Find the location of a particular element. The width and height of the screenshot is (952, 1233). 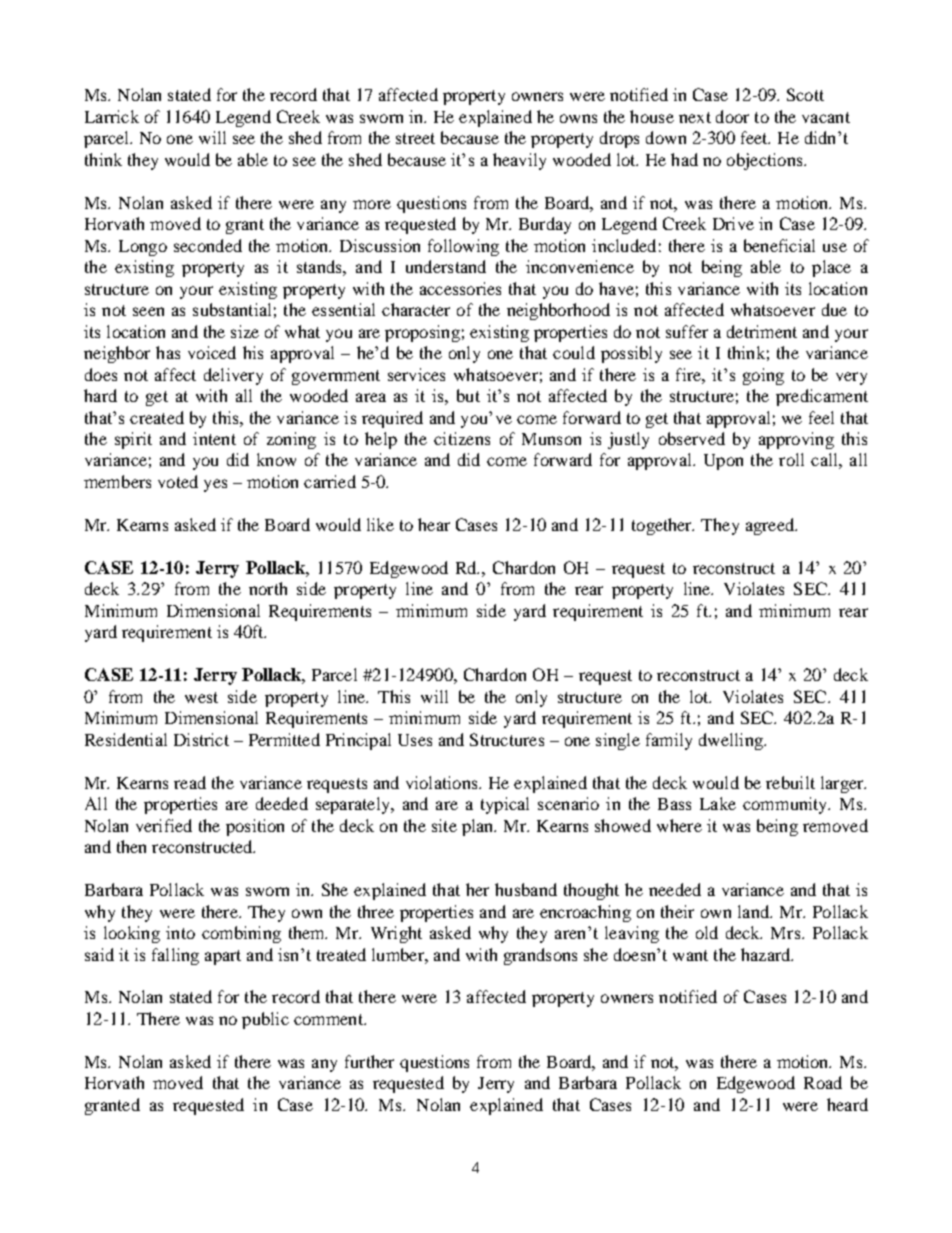

District is located at coordinates (201, 739).
